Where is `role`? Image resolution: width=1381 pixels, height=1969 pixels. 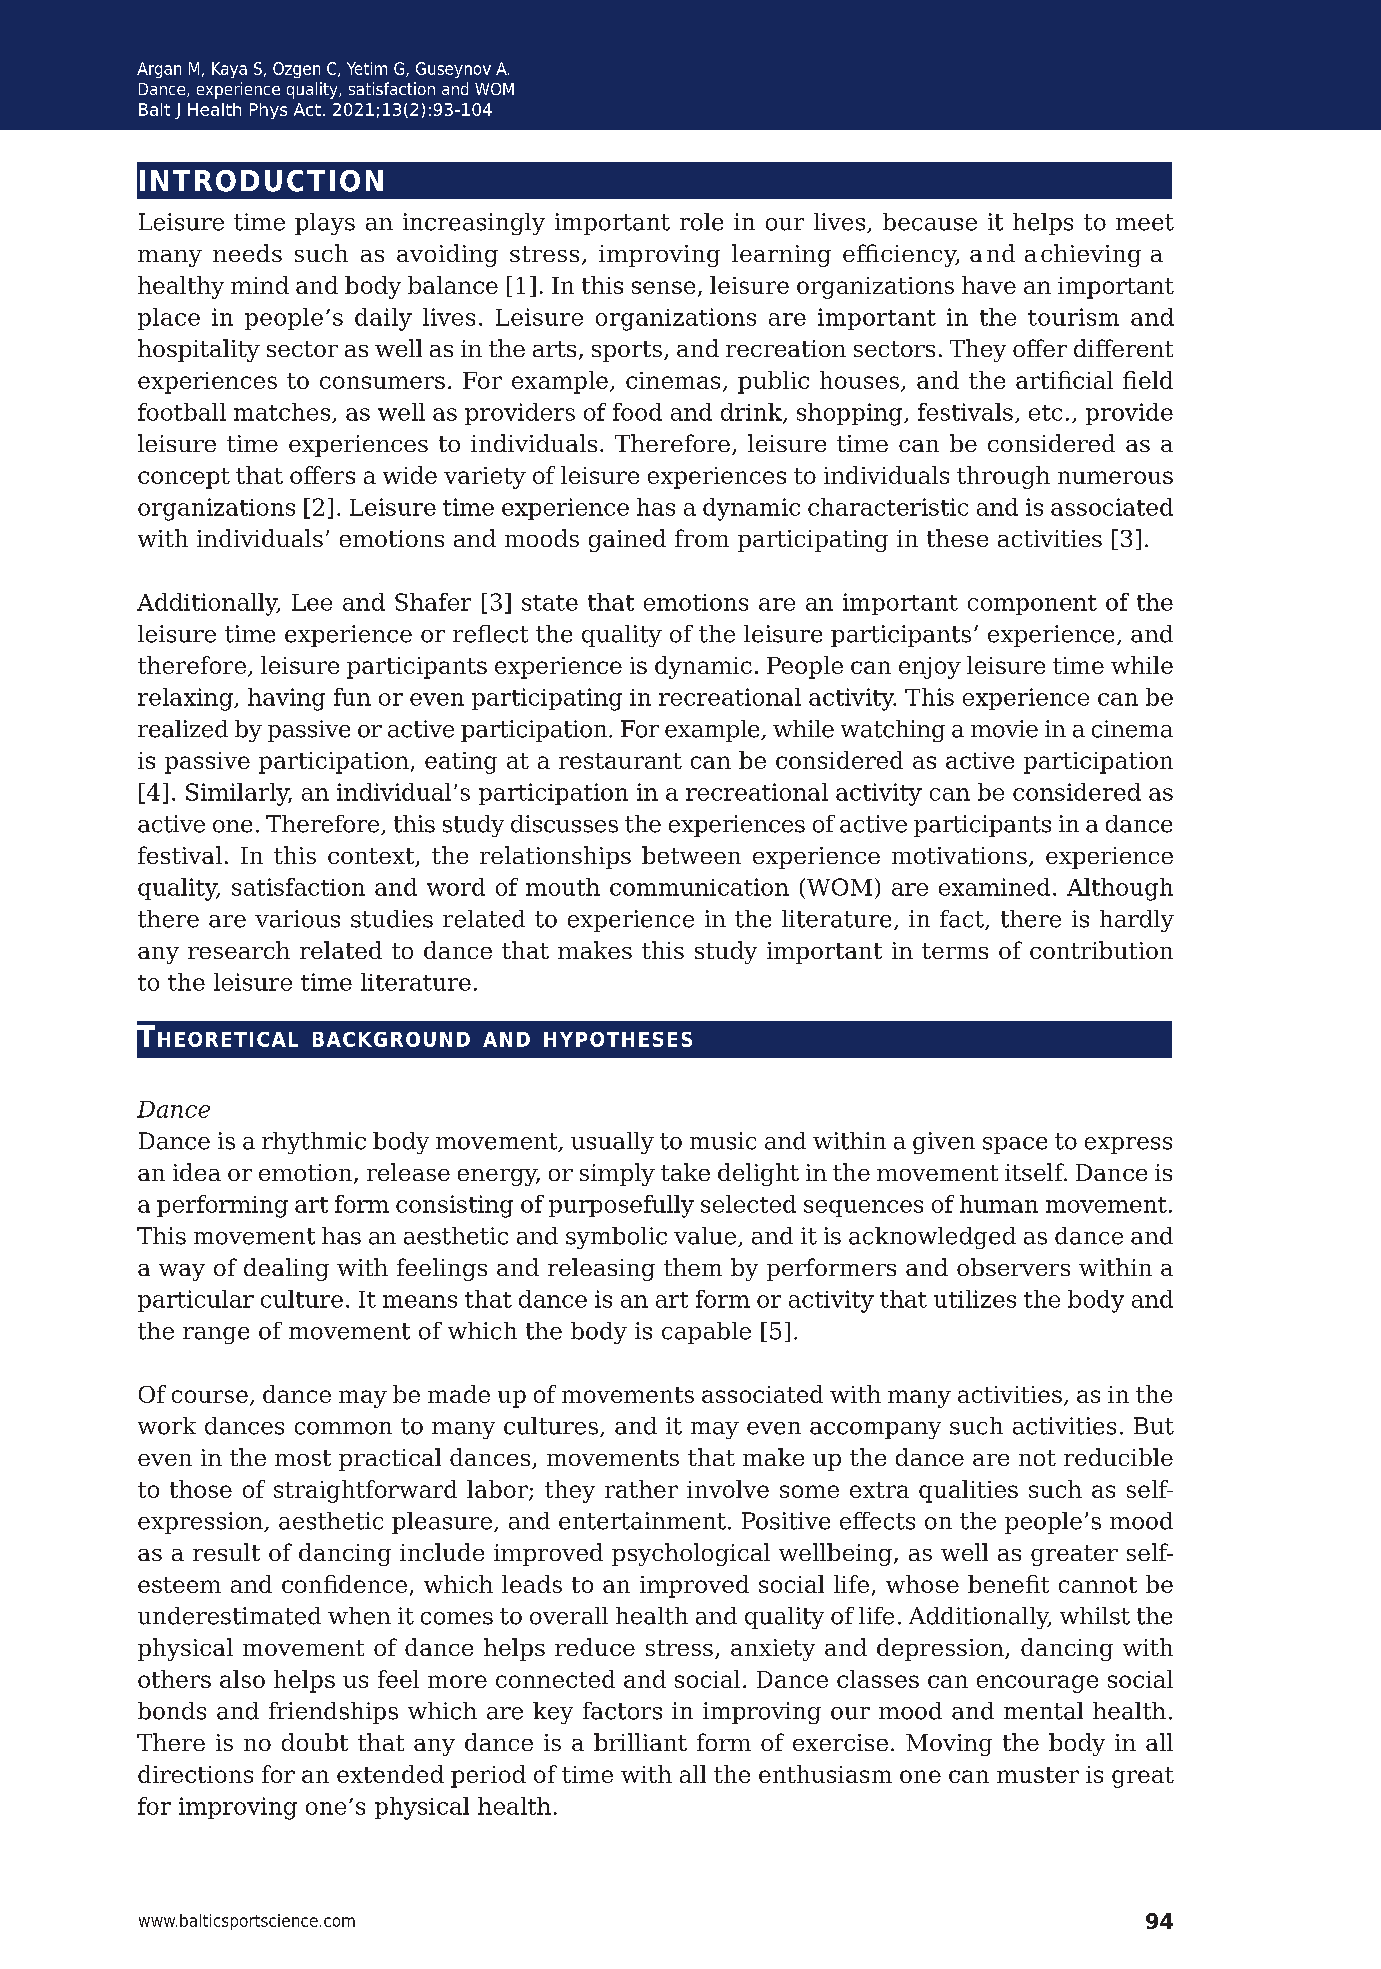
role is located at coordinates (701, 222).
